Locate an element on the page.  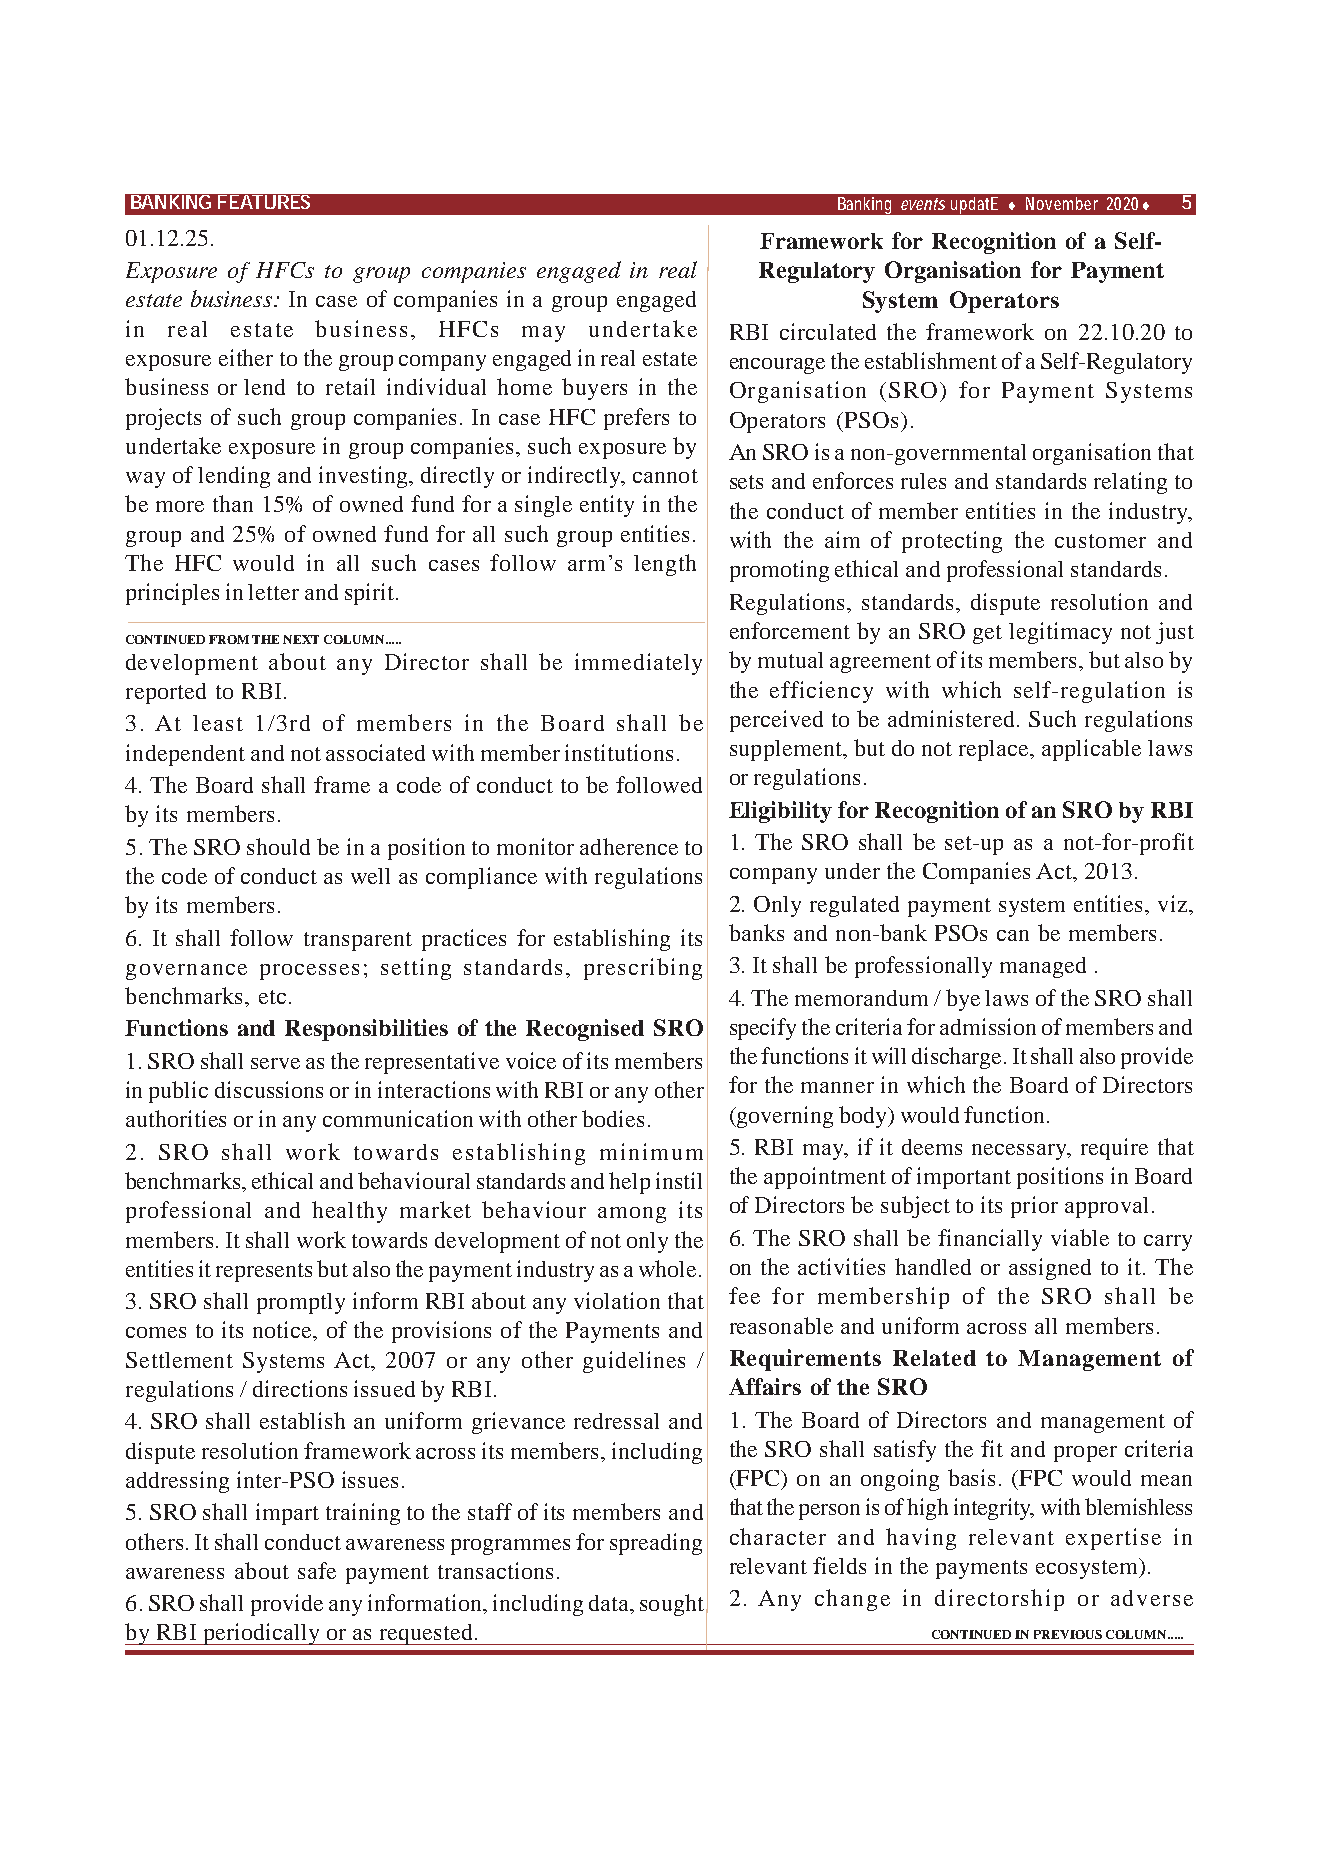
events is located at coordinates (923, 204).
